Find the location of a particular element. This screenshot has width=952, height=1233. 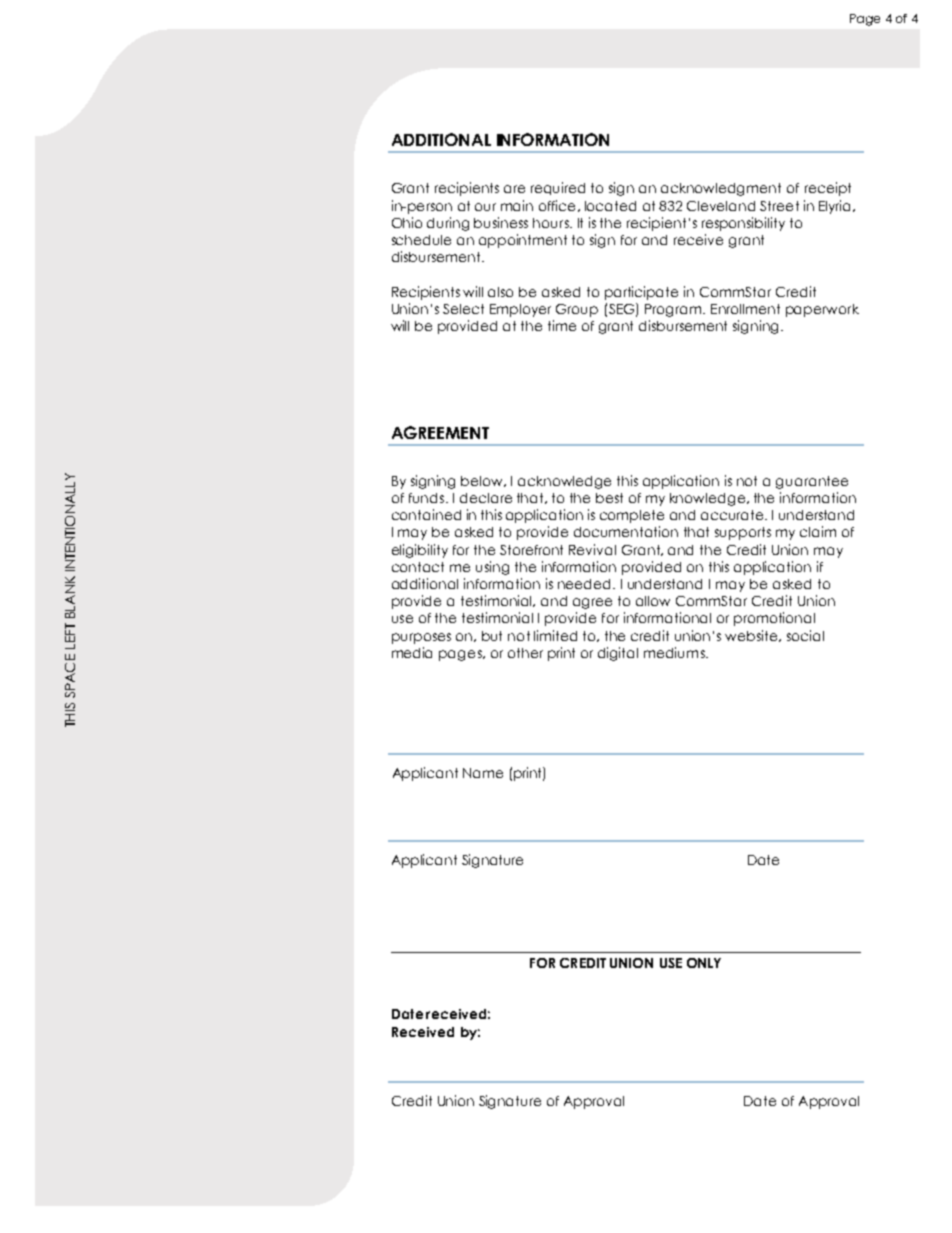

Name is located at coordinates (483, 773).
